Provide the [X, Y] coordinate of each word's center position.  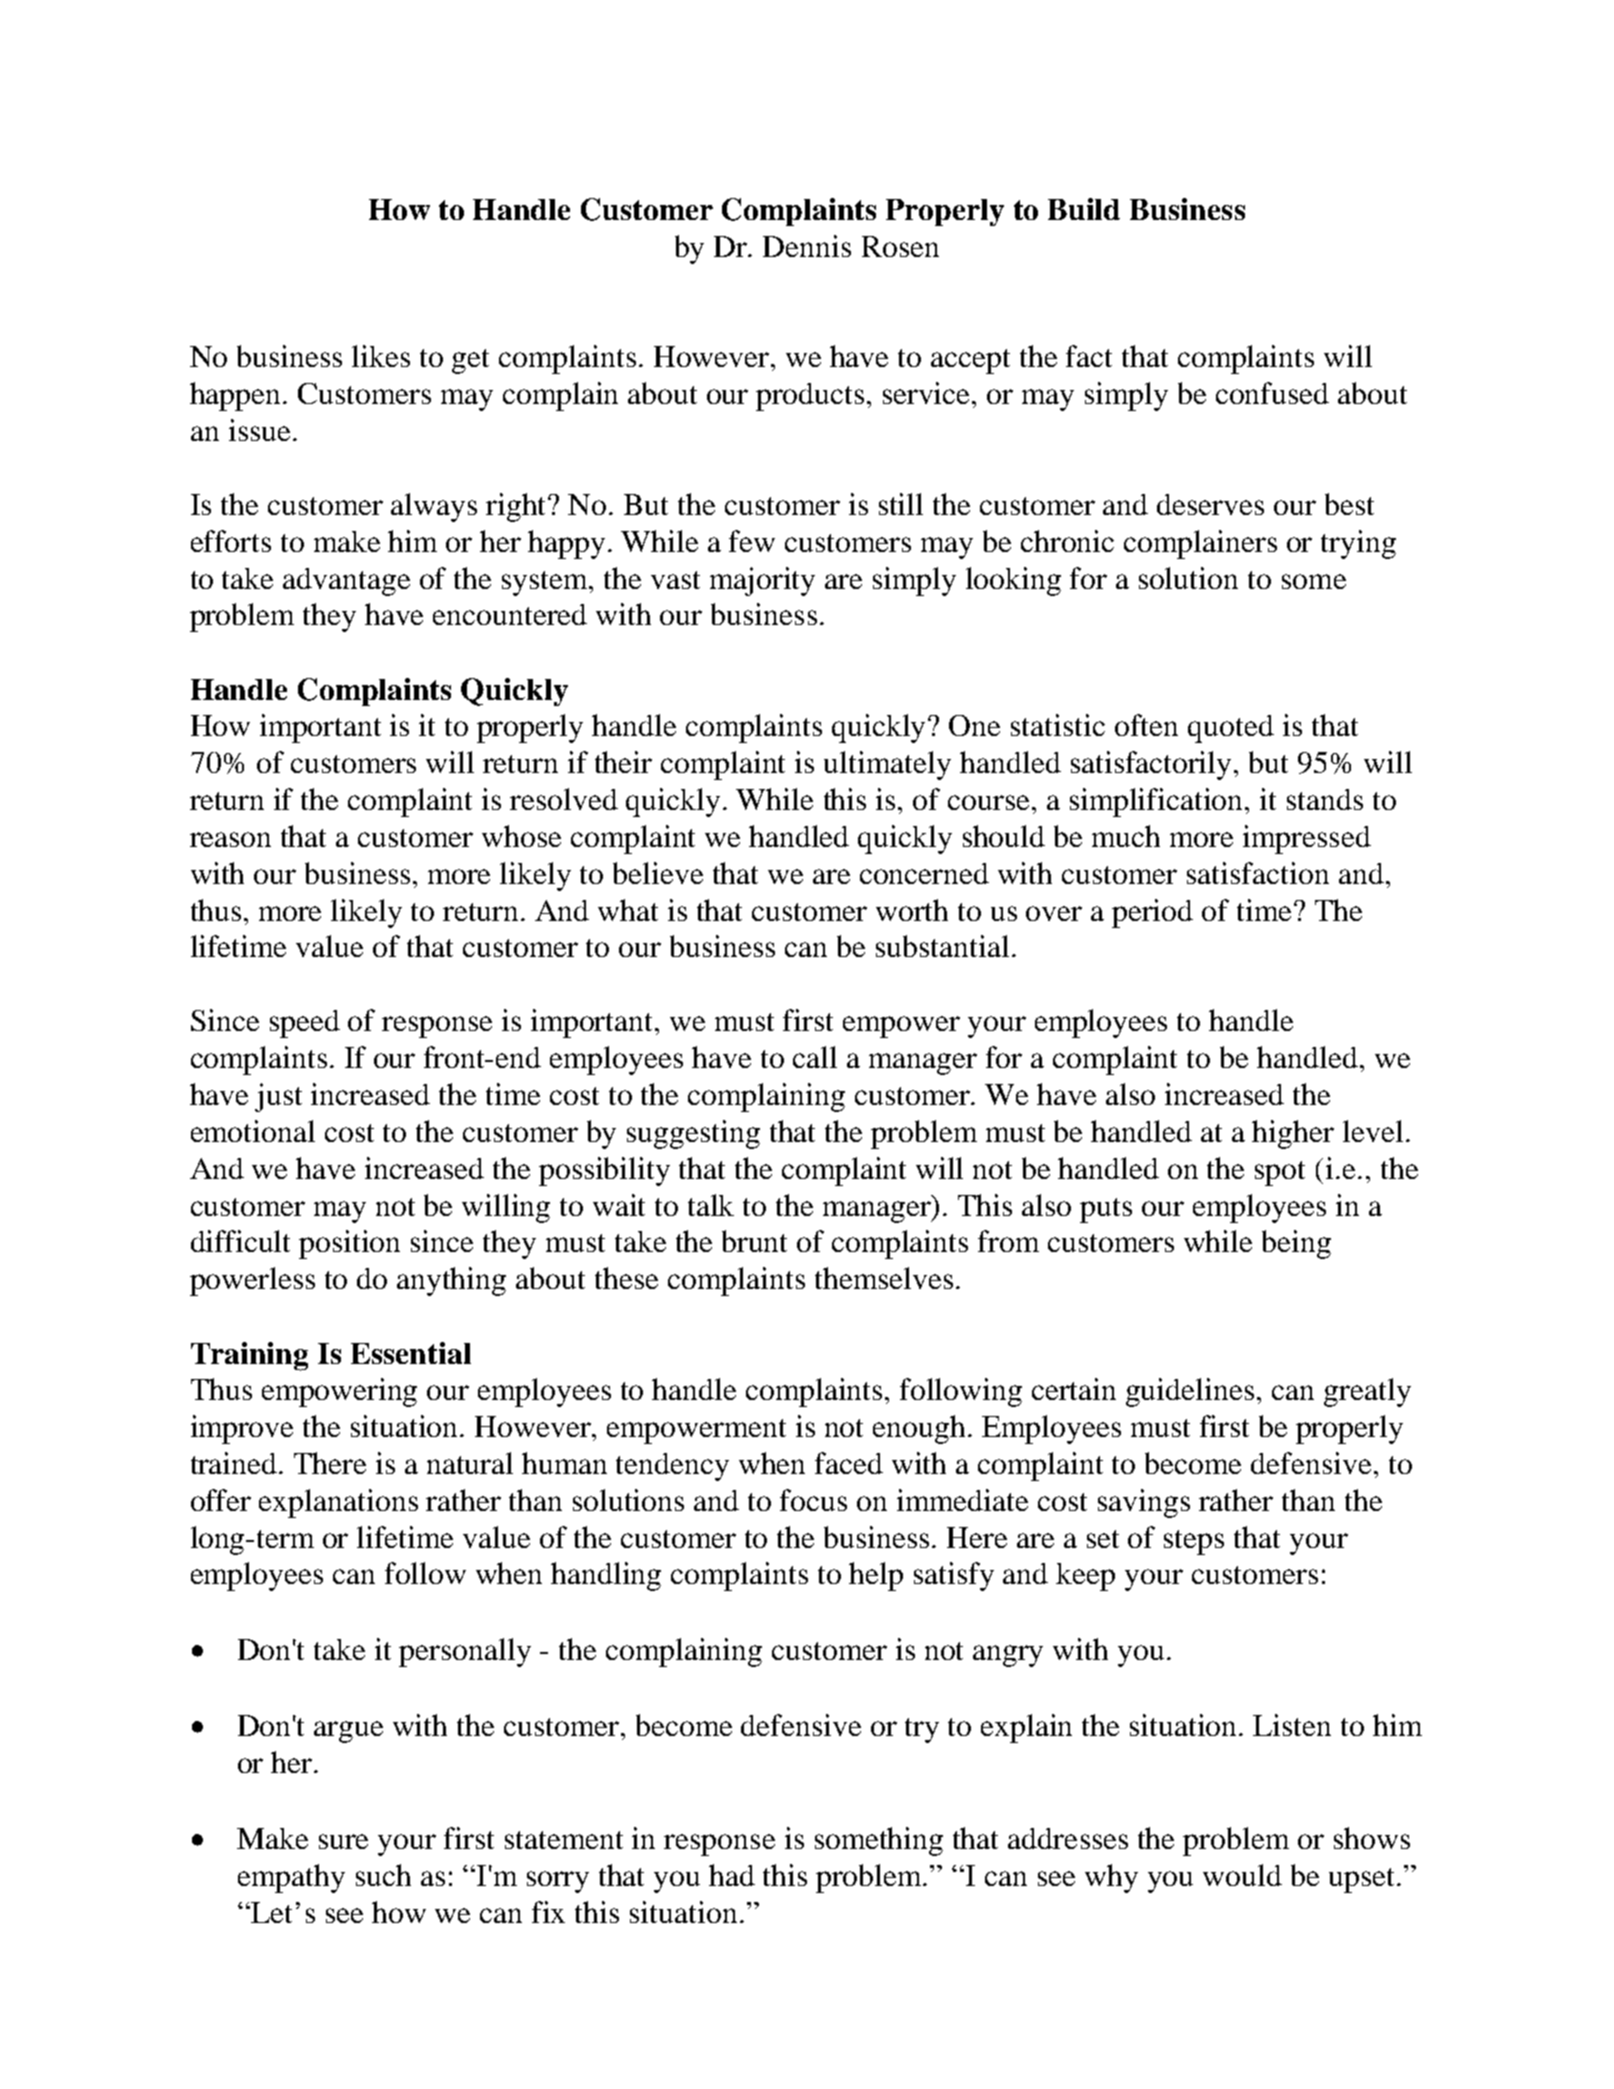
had [732, 1875]
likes [381, 356]
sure [343, 1841]
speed [305, 1024]
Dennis [807, 246]
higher [1293, 1134]
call [815, 1057]
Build [1084, 209]
